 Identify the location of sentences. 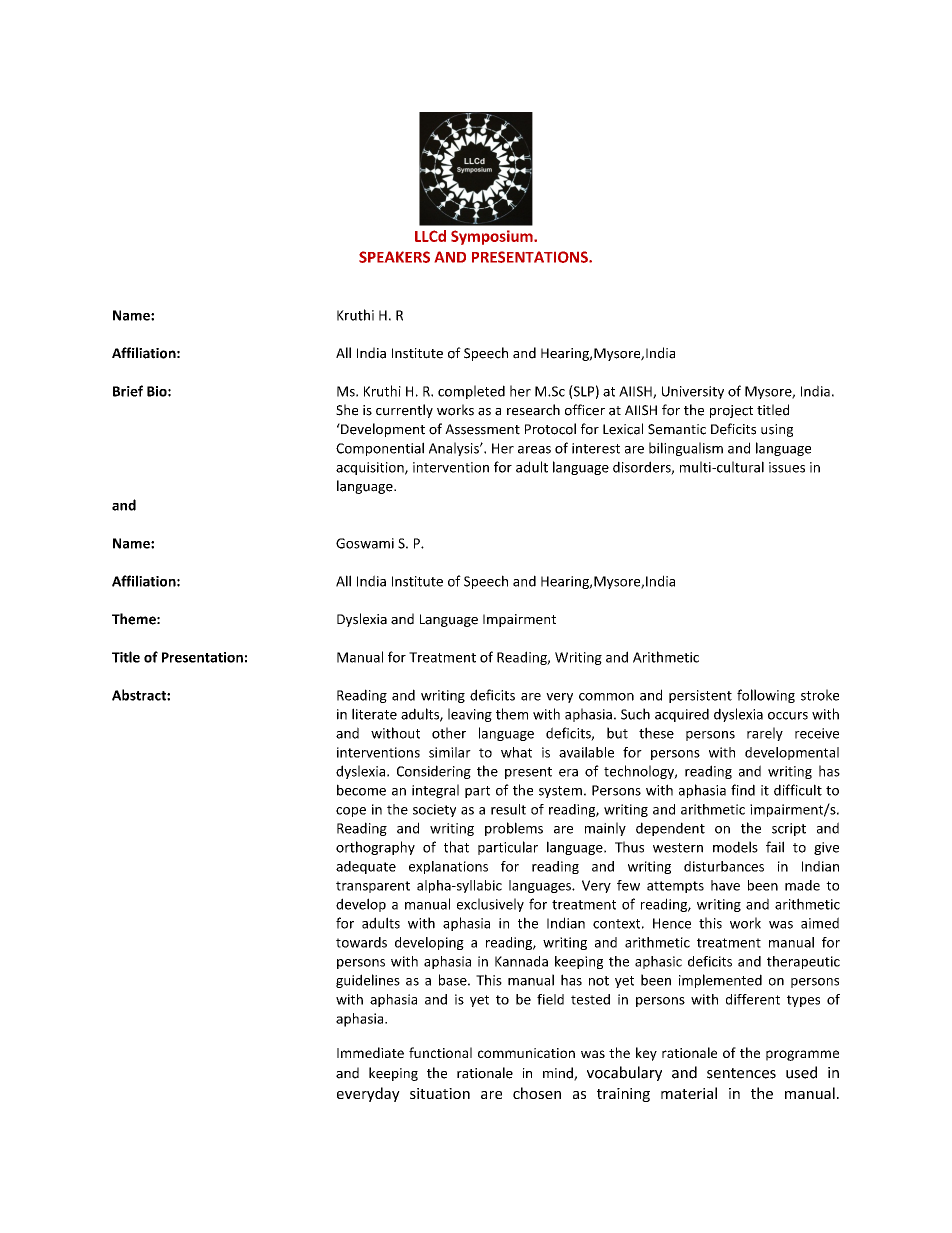
(741, 1073).
